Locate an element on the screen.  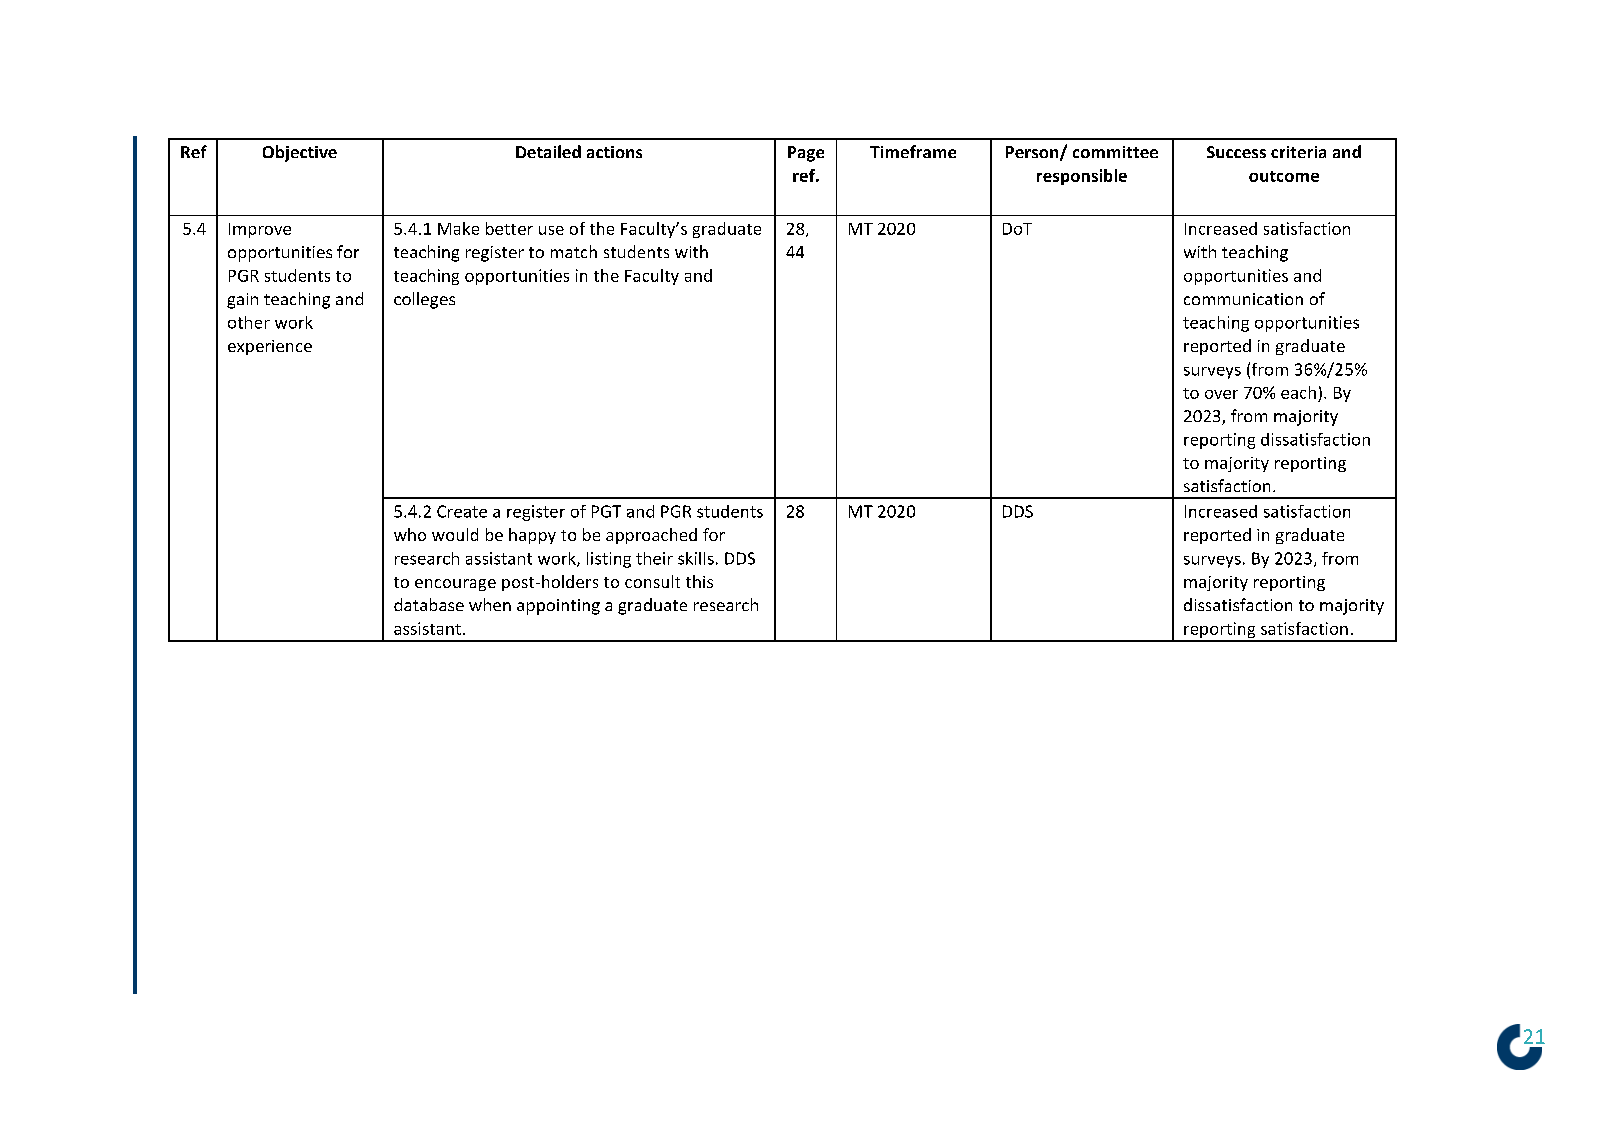
experience is located at coordinates (270, 347).
